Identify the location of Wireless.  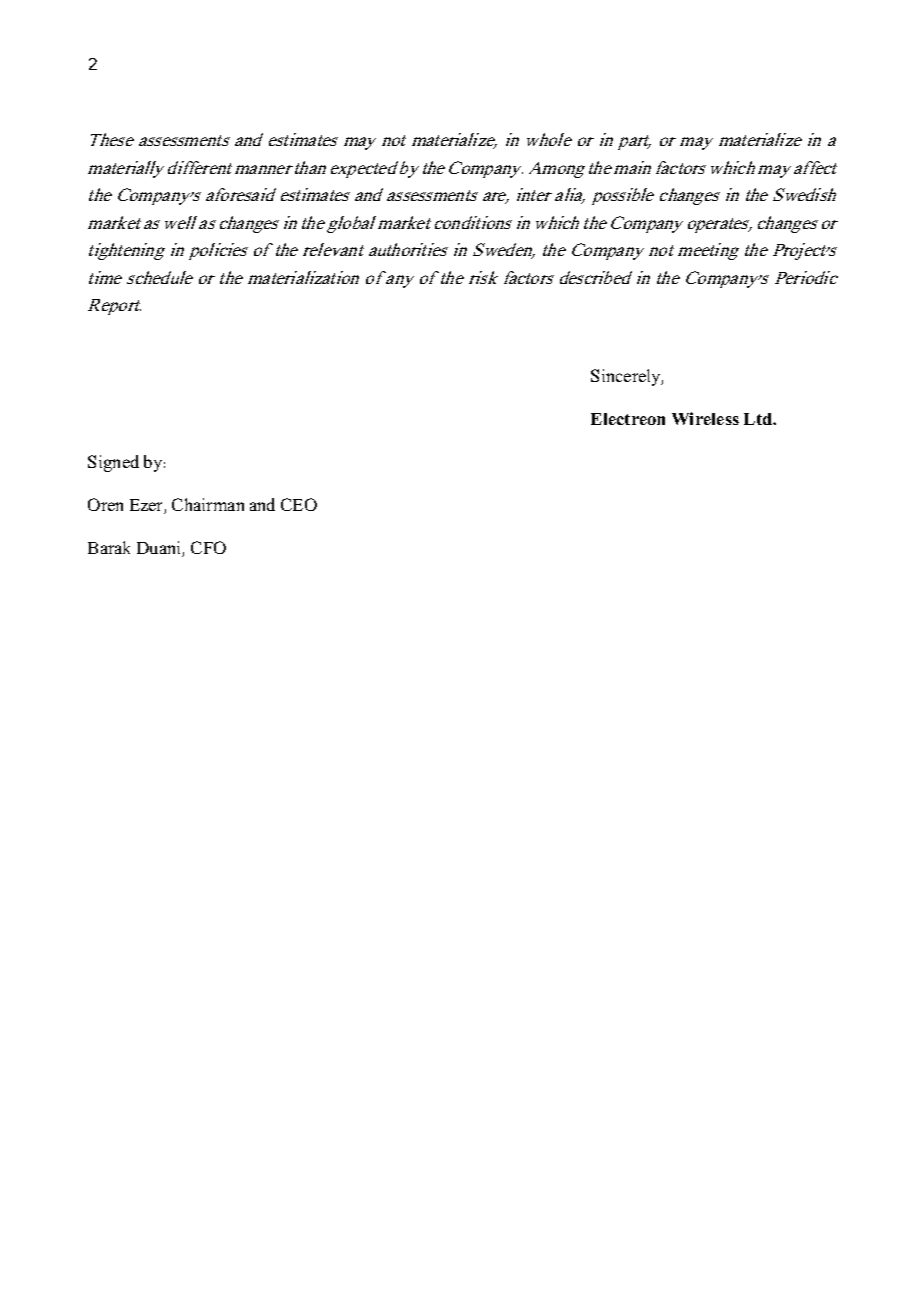
(705, 418).
